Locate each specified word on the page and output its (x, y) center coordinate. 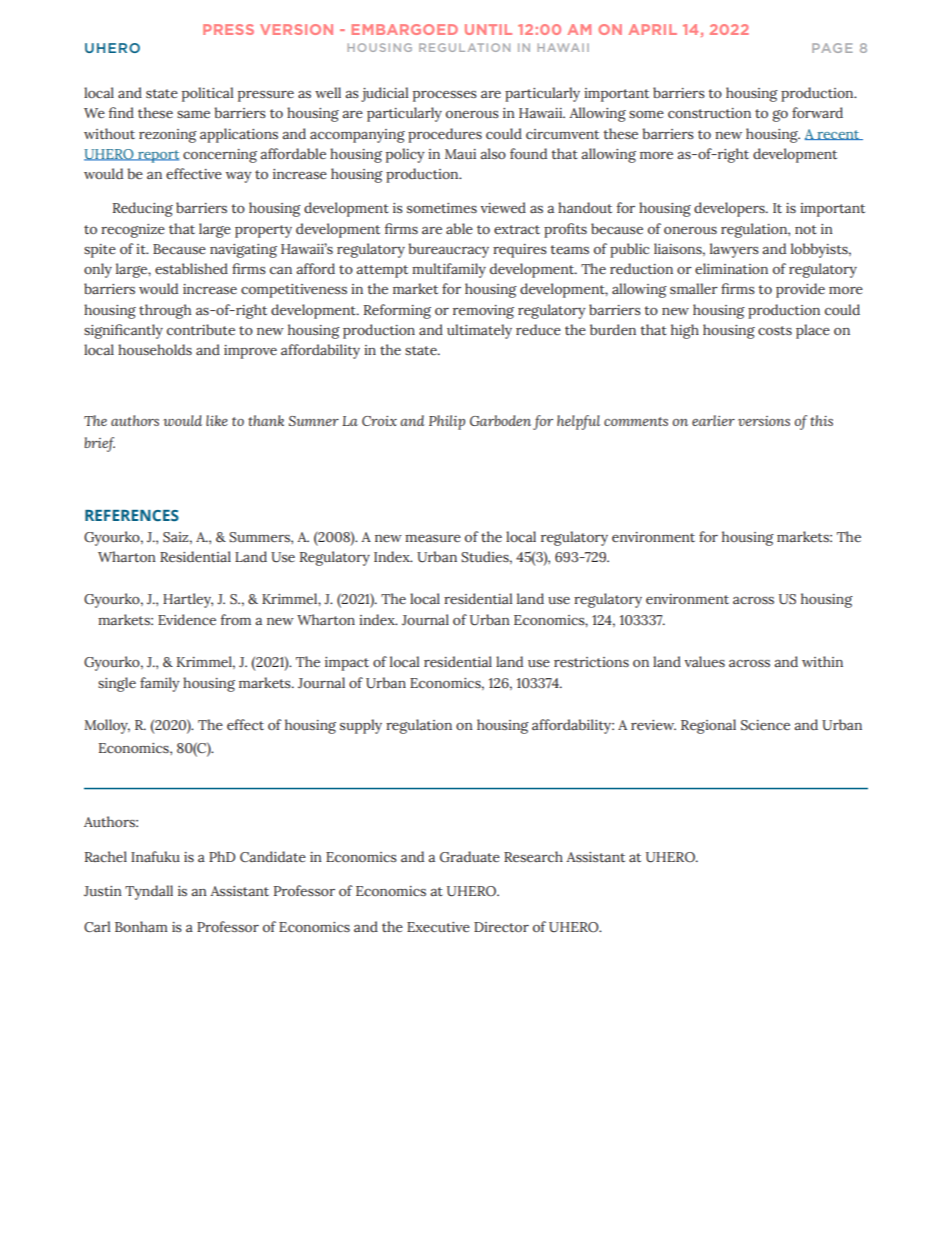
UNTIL (488, 29)
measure (433, 538)
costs (775, 330)
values (704, 661)
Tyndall (149, 892)
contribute (201, 329)
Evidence (187, 619)
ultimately (479, 331)
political (207, 94)
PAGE (832, 48)
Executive (438, 927)
